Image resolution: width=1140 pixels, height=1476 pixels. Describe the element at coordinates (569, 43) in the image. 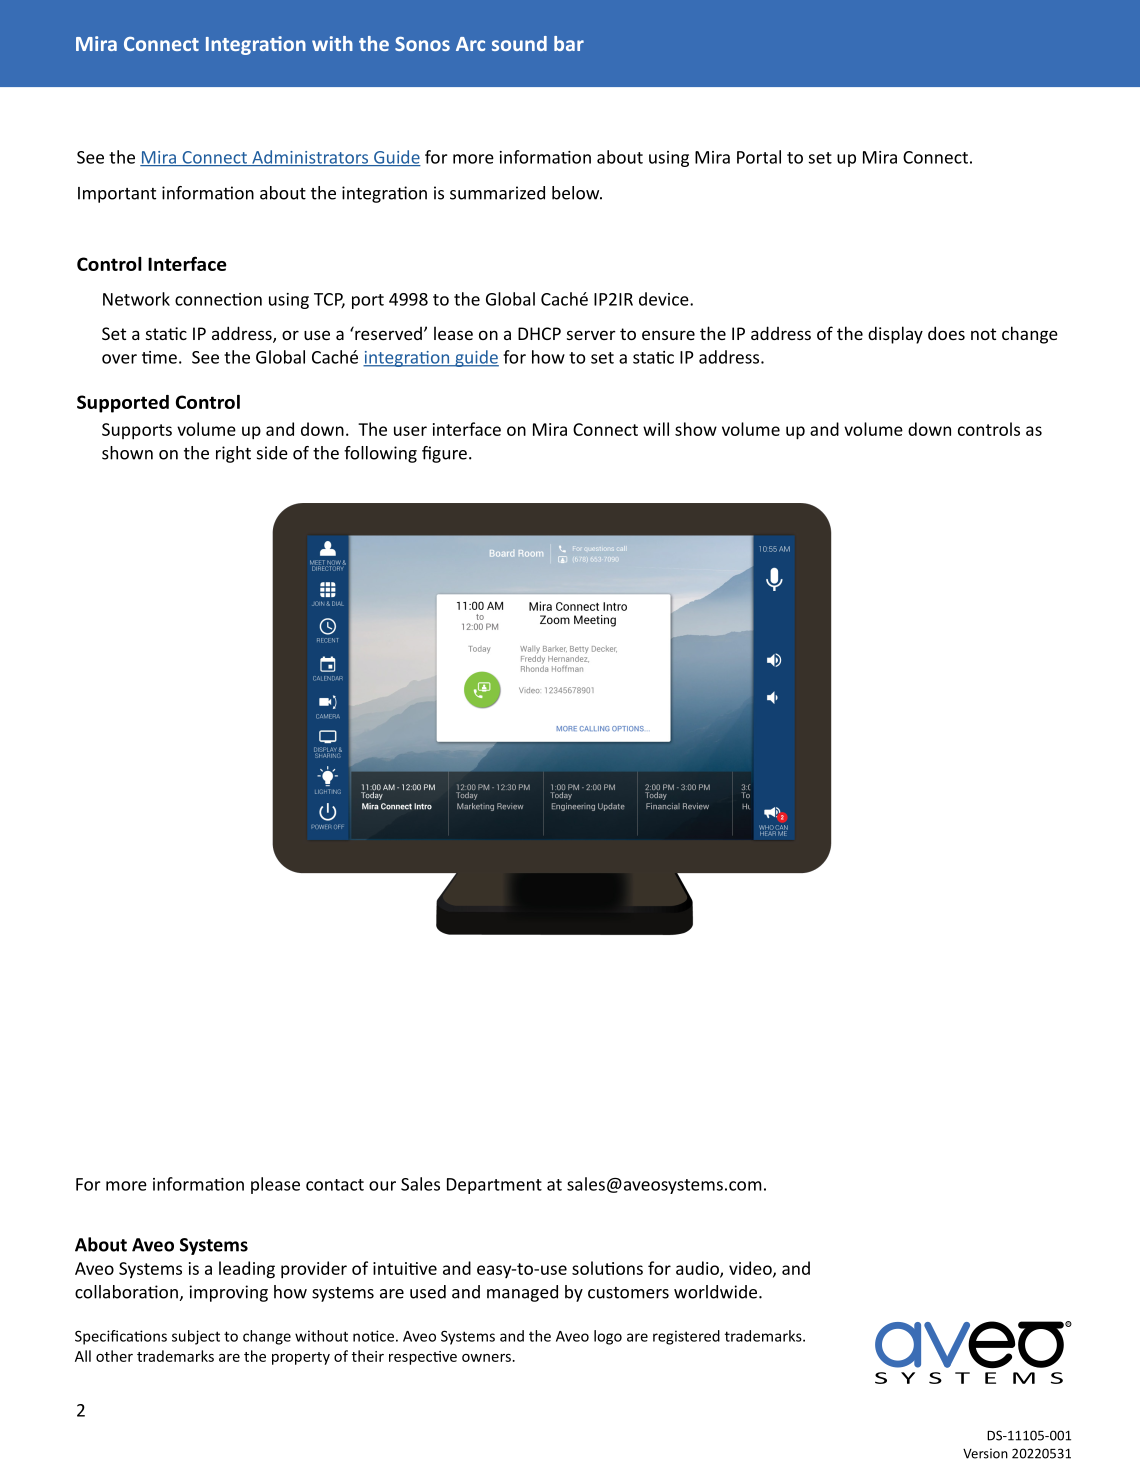

I see `bar` at that location.
